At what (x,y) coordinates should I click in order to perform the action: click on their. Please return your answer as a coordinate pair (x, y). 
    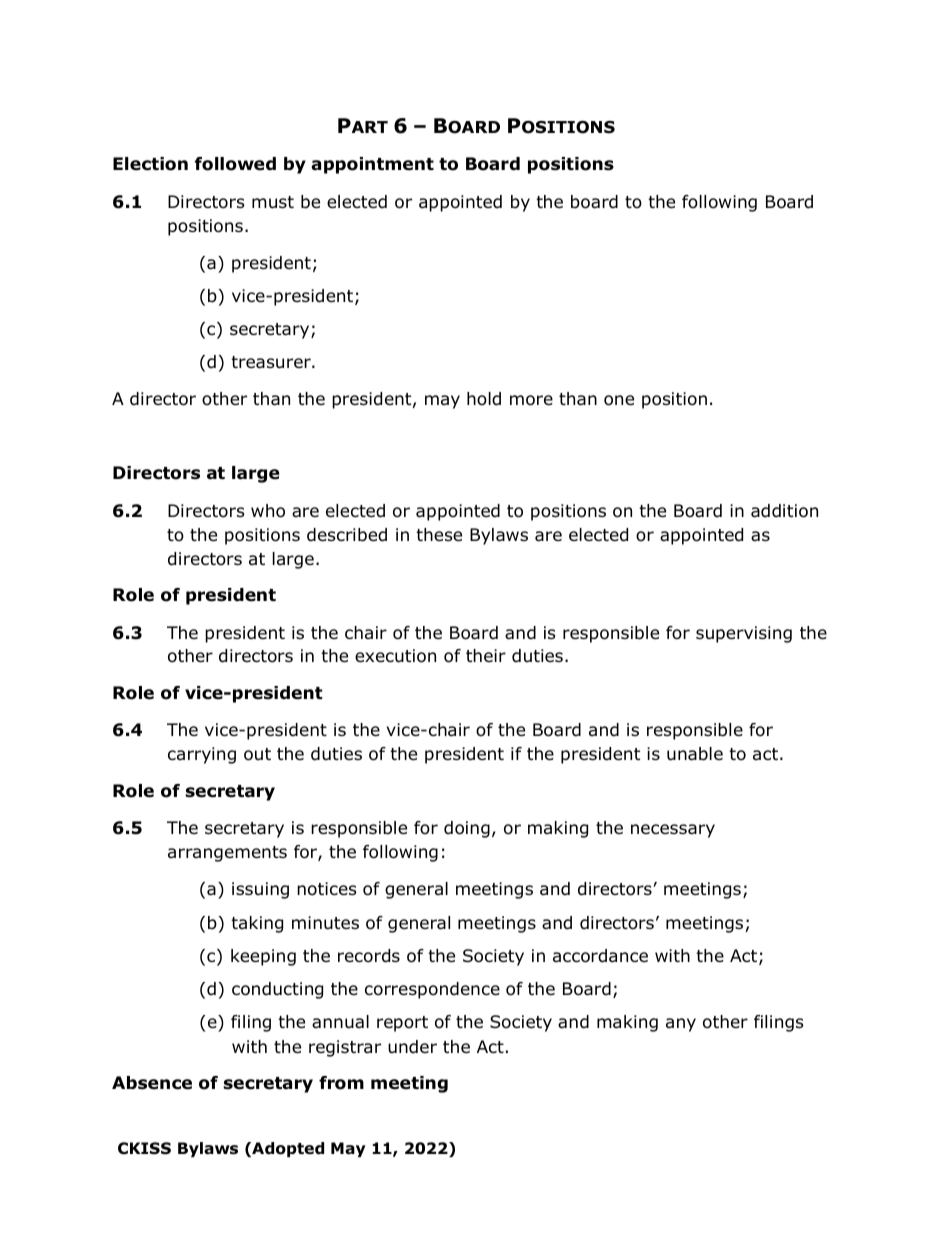
    Looking at the image, I should click on (486, 655).
